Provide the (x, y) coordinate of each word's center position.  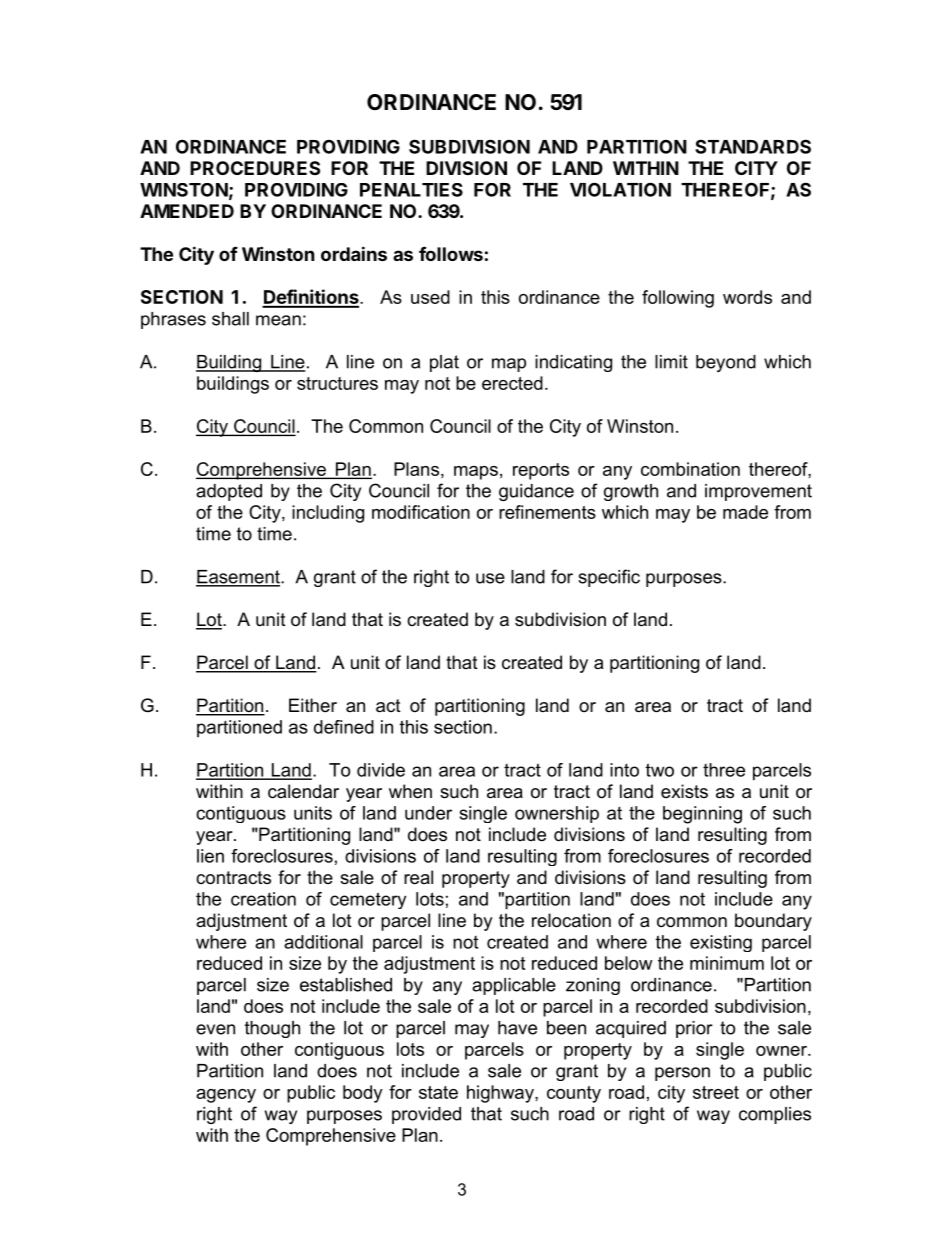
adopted (229, 492)
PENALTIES (411, 190)
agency (226, 1096)
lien (210, 856)
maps (476, 473)
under (428, 813)
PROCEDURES (255, 168)
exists (684, 791)
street (716, 1092)
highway (501, 1094)
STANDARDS (753, 146)
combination (690, 469)
